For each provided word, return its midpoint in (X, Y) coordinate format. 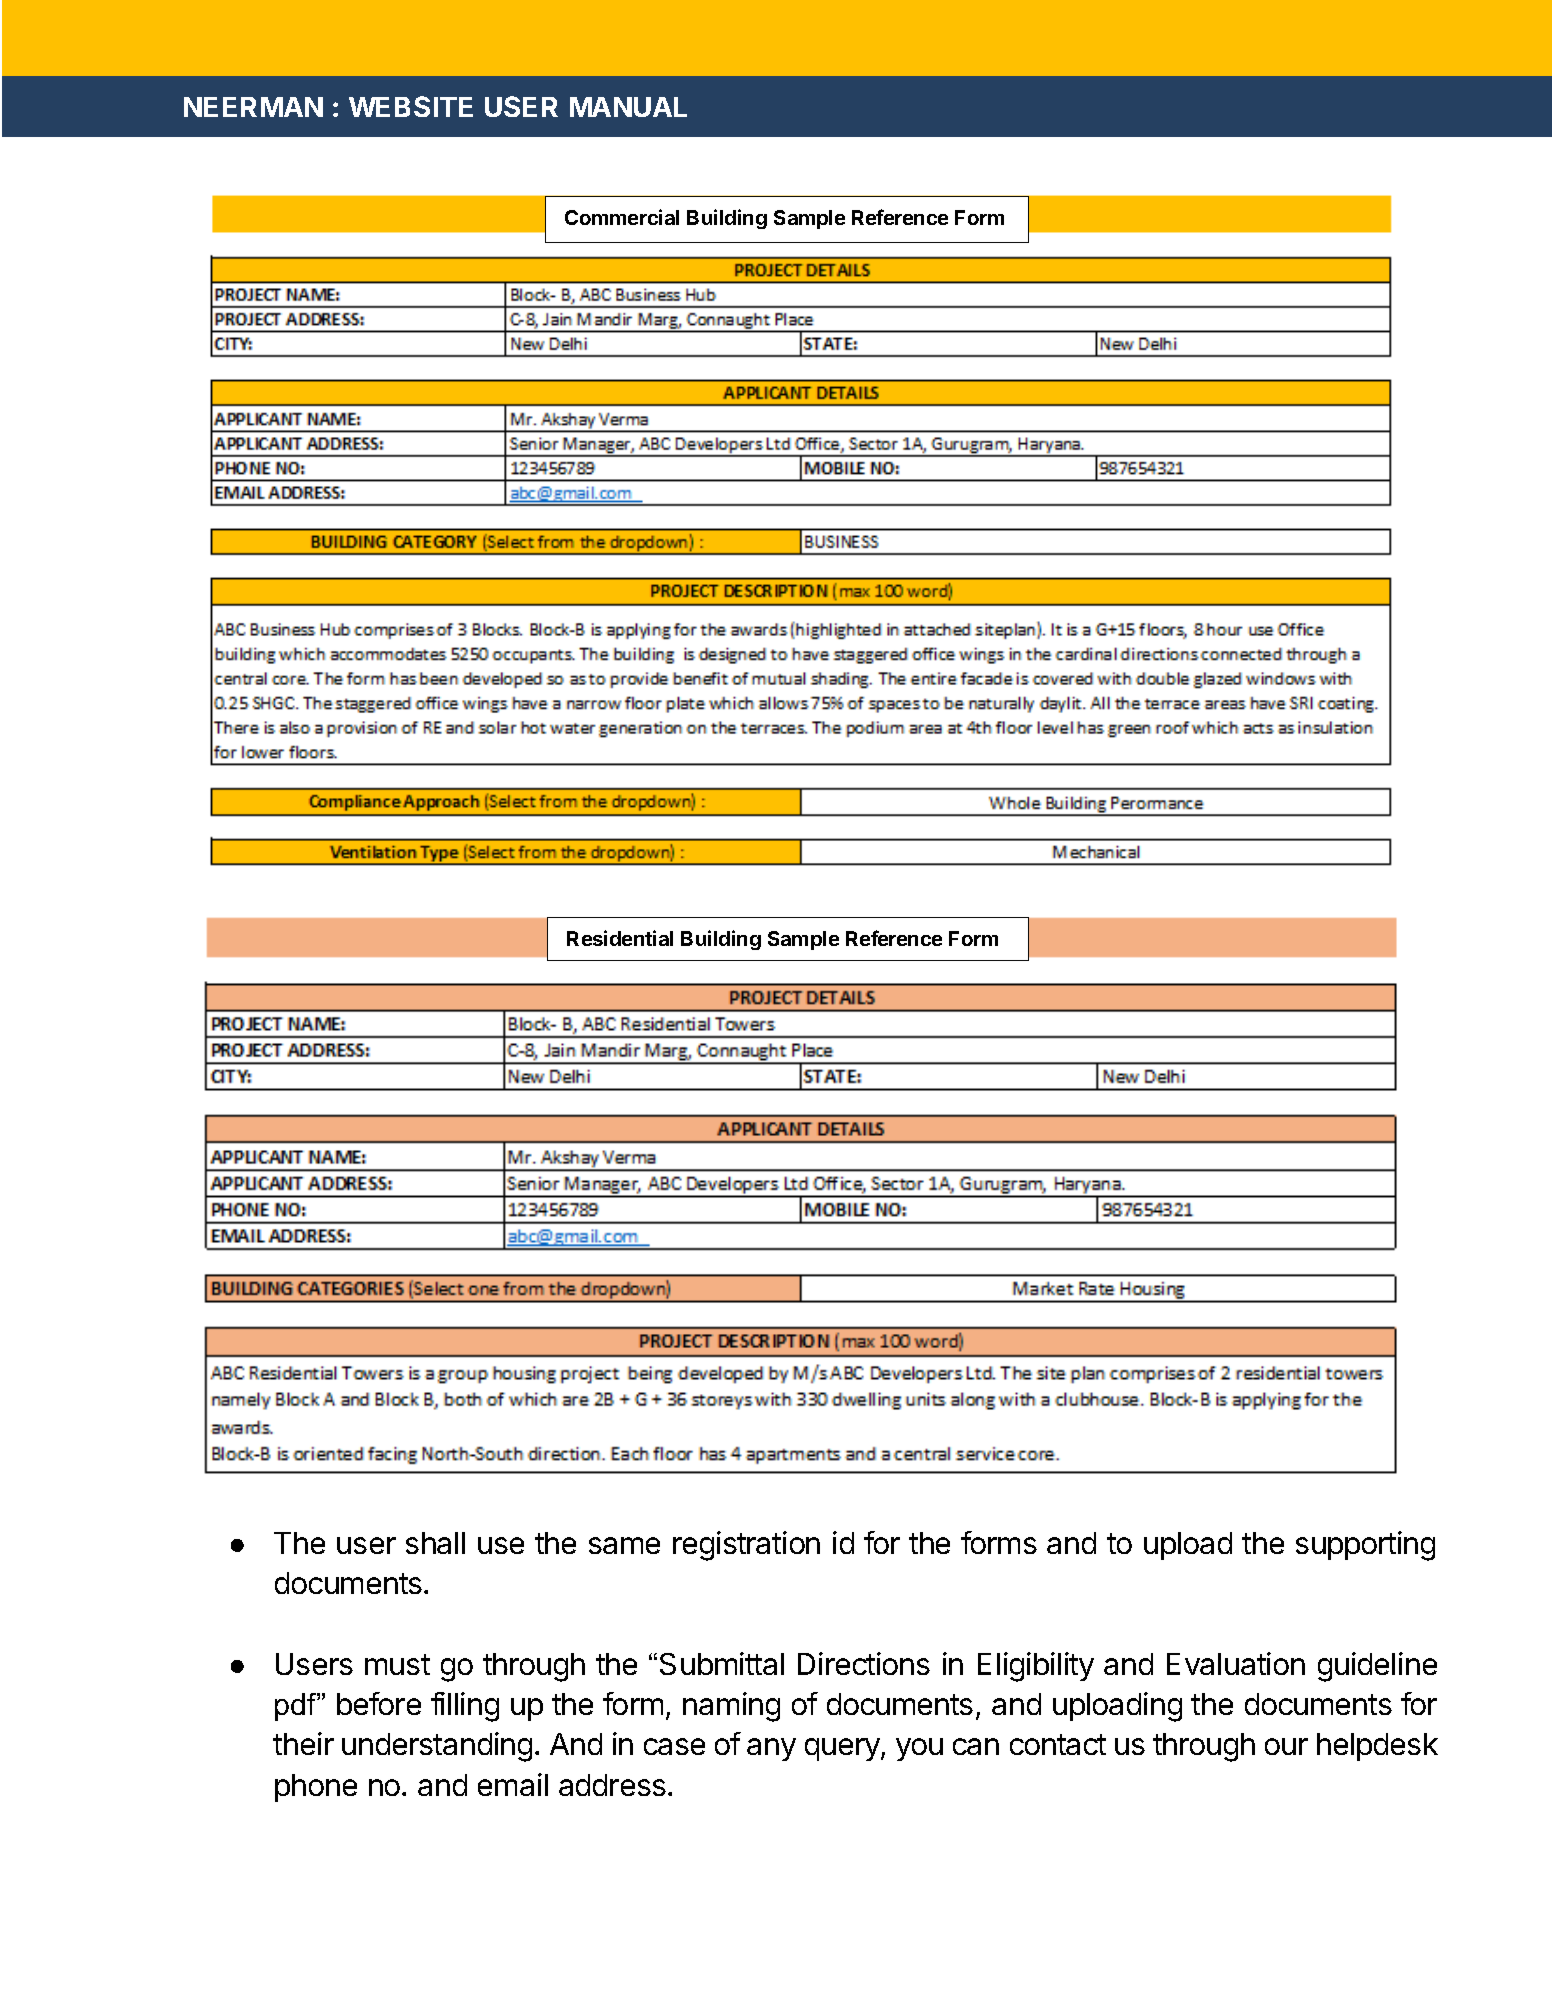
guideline (1377, 1667)
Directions (864, 1663)
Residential (620, 938)
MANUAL (628, 107)
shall (435, 1543)
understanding (437, 1747)
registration (746, 1546)
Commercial (622, 217)
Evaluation (1236, 1663)
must (397, 1664)
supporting (1365, 1546)
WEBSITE (411, 106)
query (843, 1749)
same (624, 1545)
